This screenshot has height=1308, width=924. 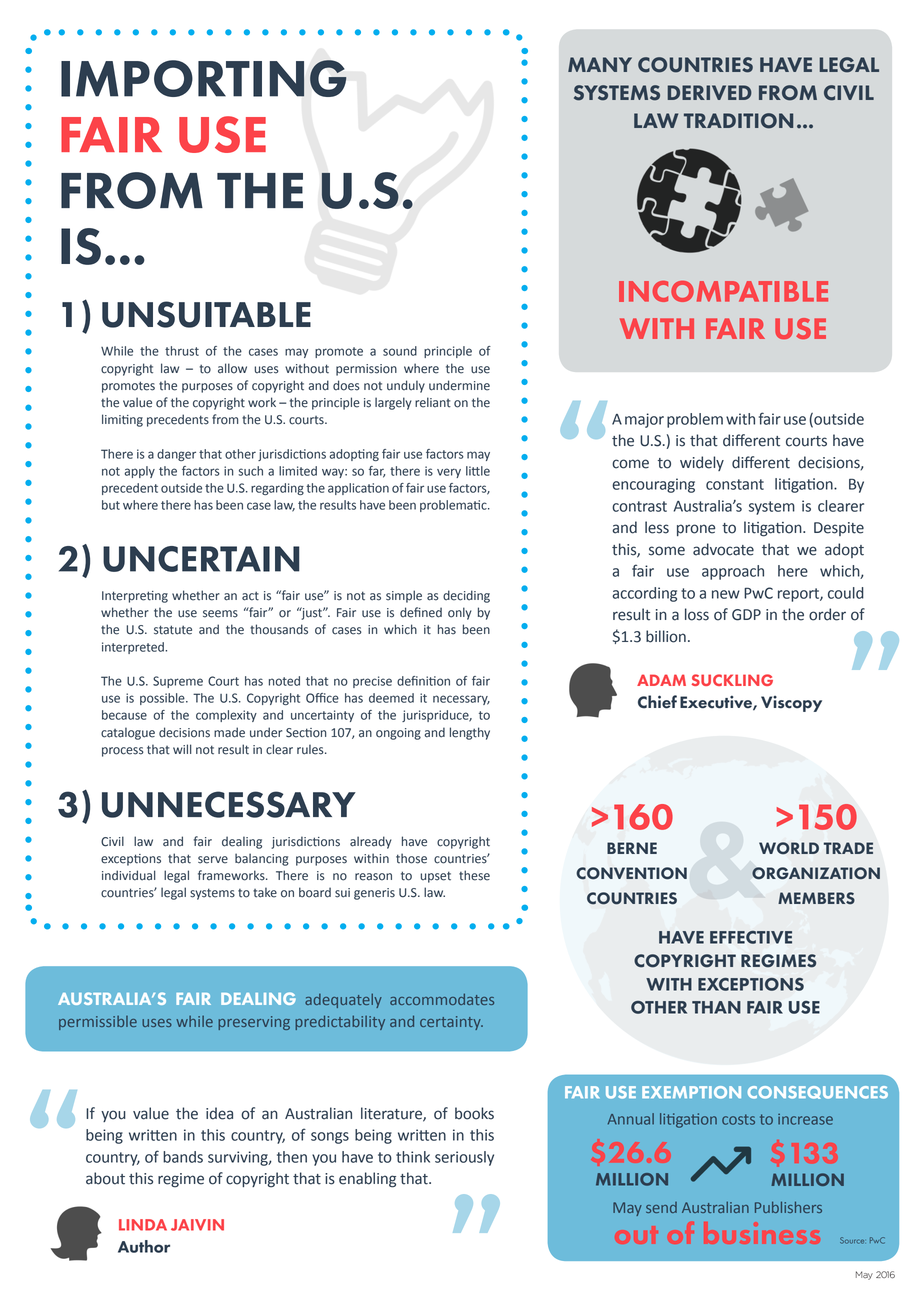 I want to click on only, so click(x=460, y=613).
